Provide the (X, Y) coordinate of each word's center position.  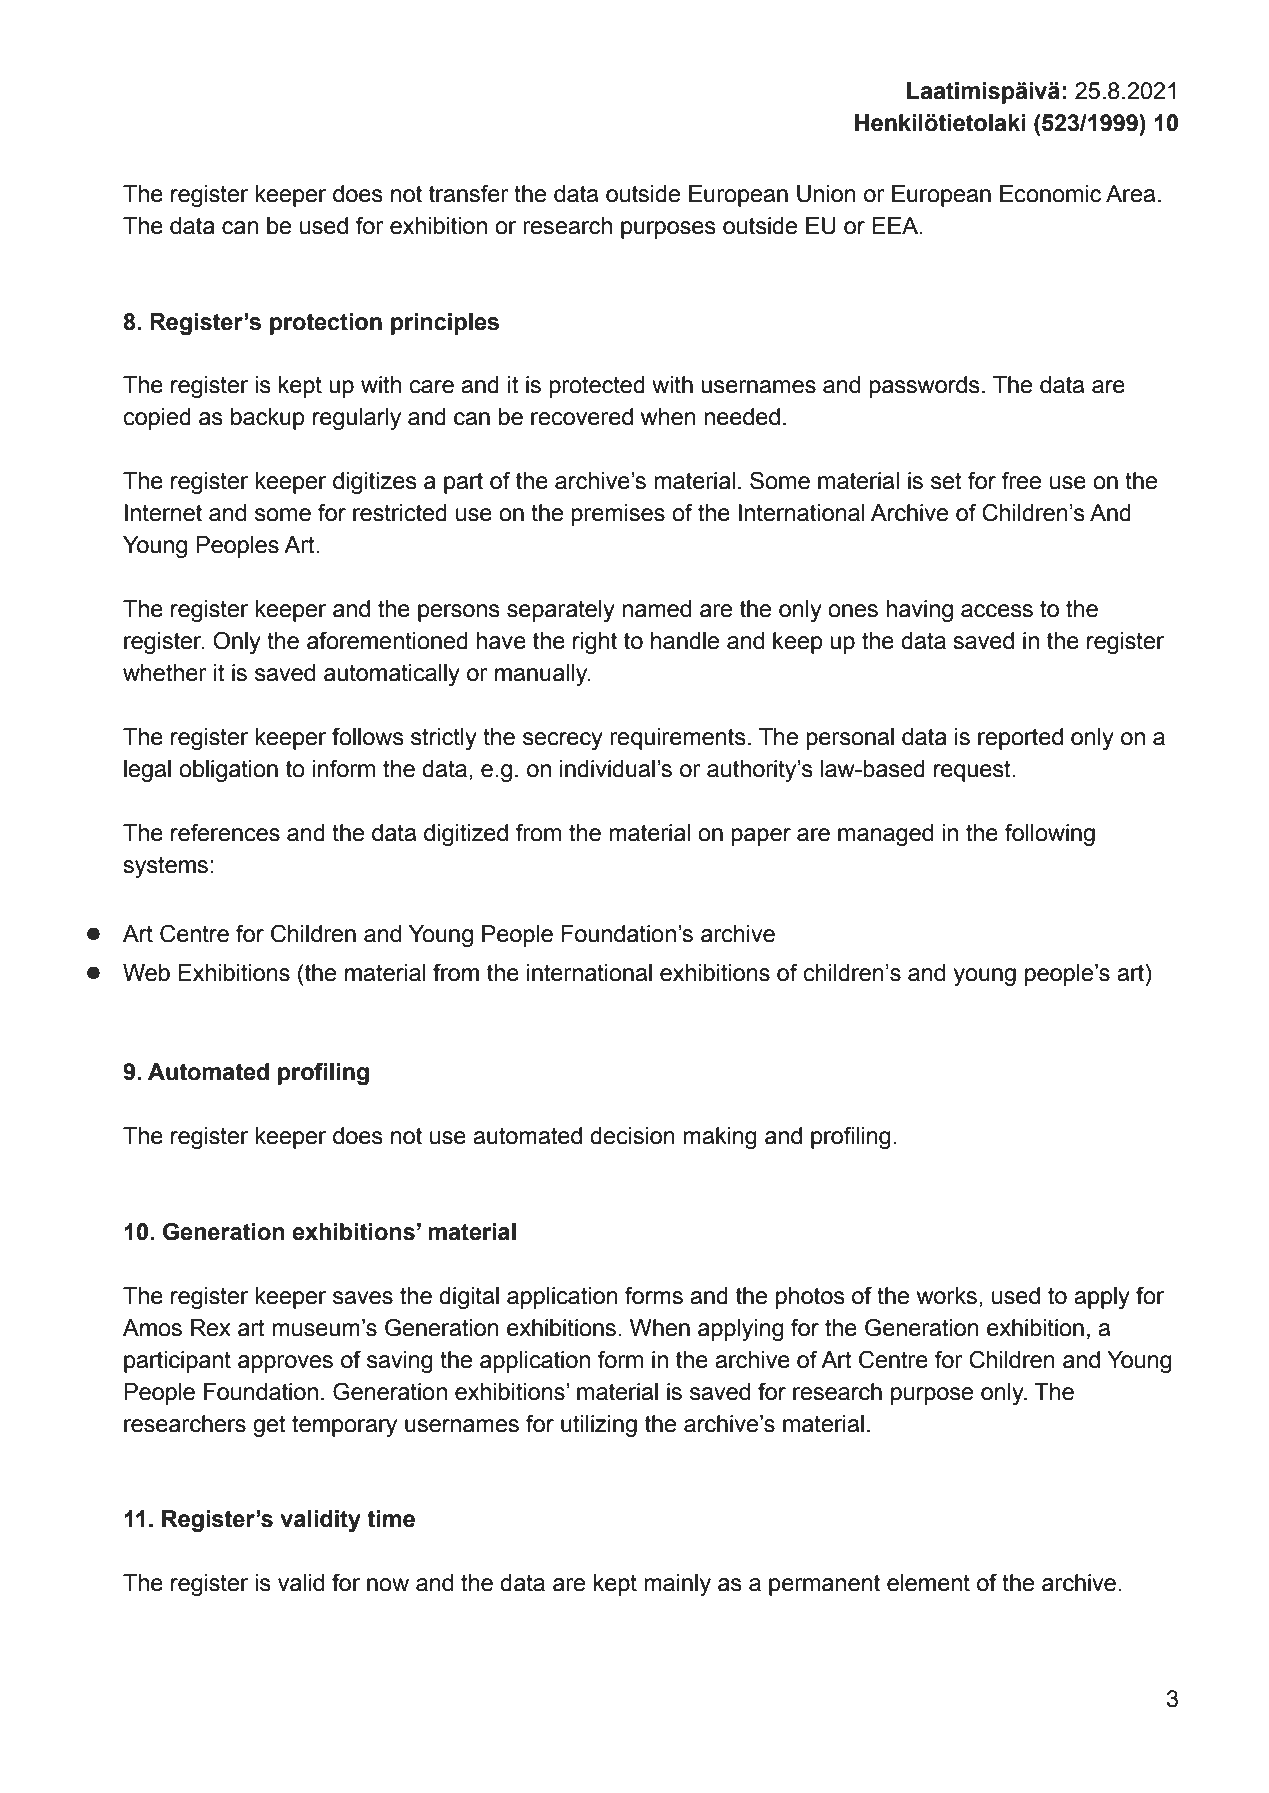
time (391, 1519)
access (997, 611)
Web (146, 973)
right (595, 643)
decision (632, 1136)
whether (165, 673)
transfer (469, 193)
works (947, 1296)
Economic (1050, 194)
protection (326, 324)
